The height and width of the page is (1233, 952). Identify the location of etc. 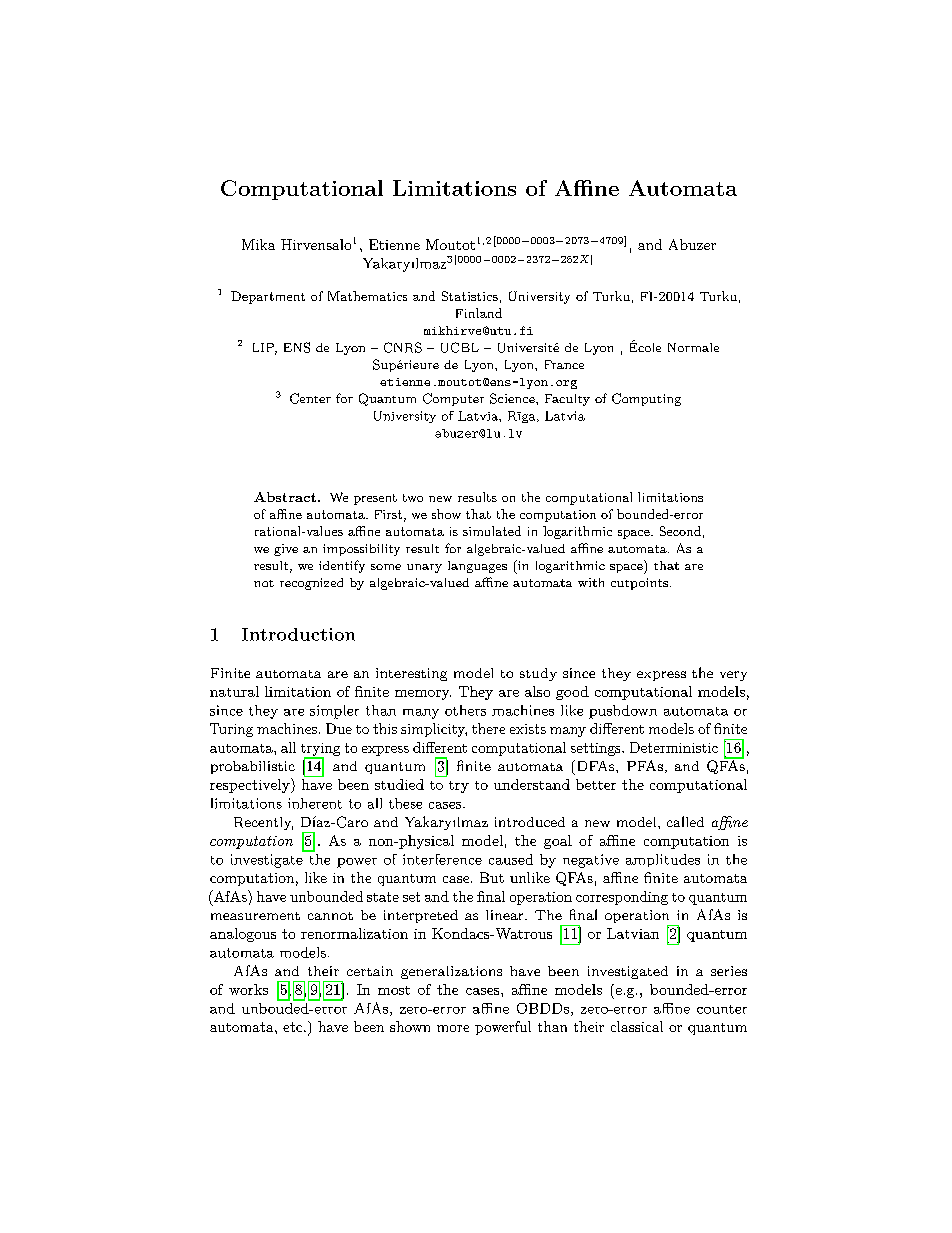
(294, 1027).
